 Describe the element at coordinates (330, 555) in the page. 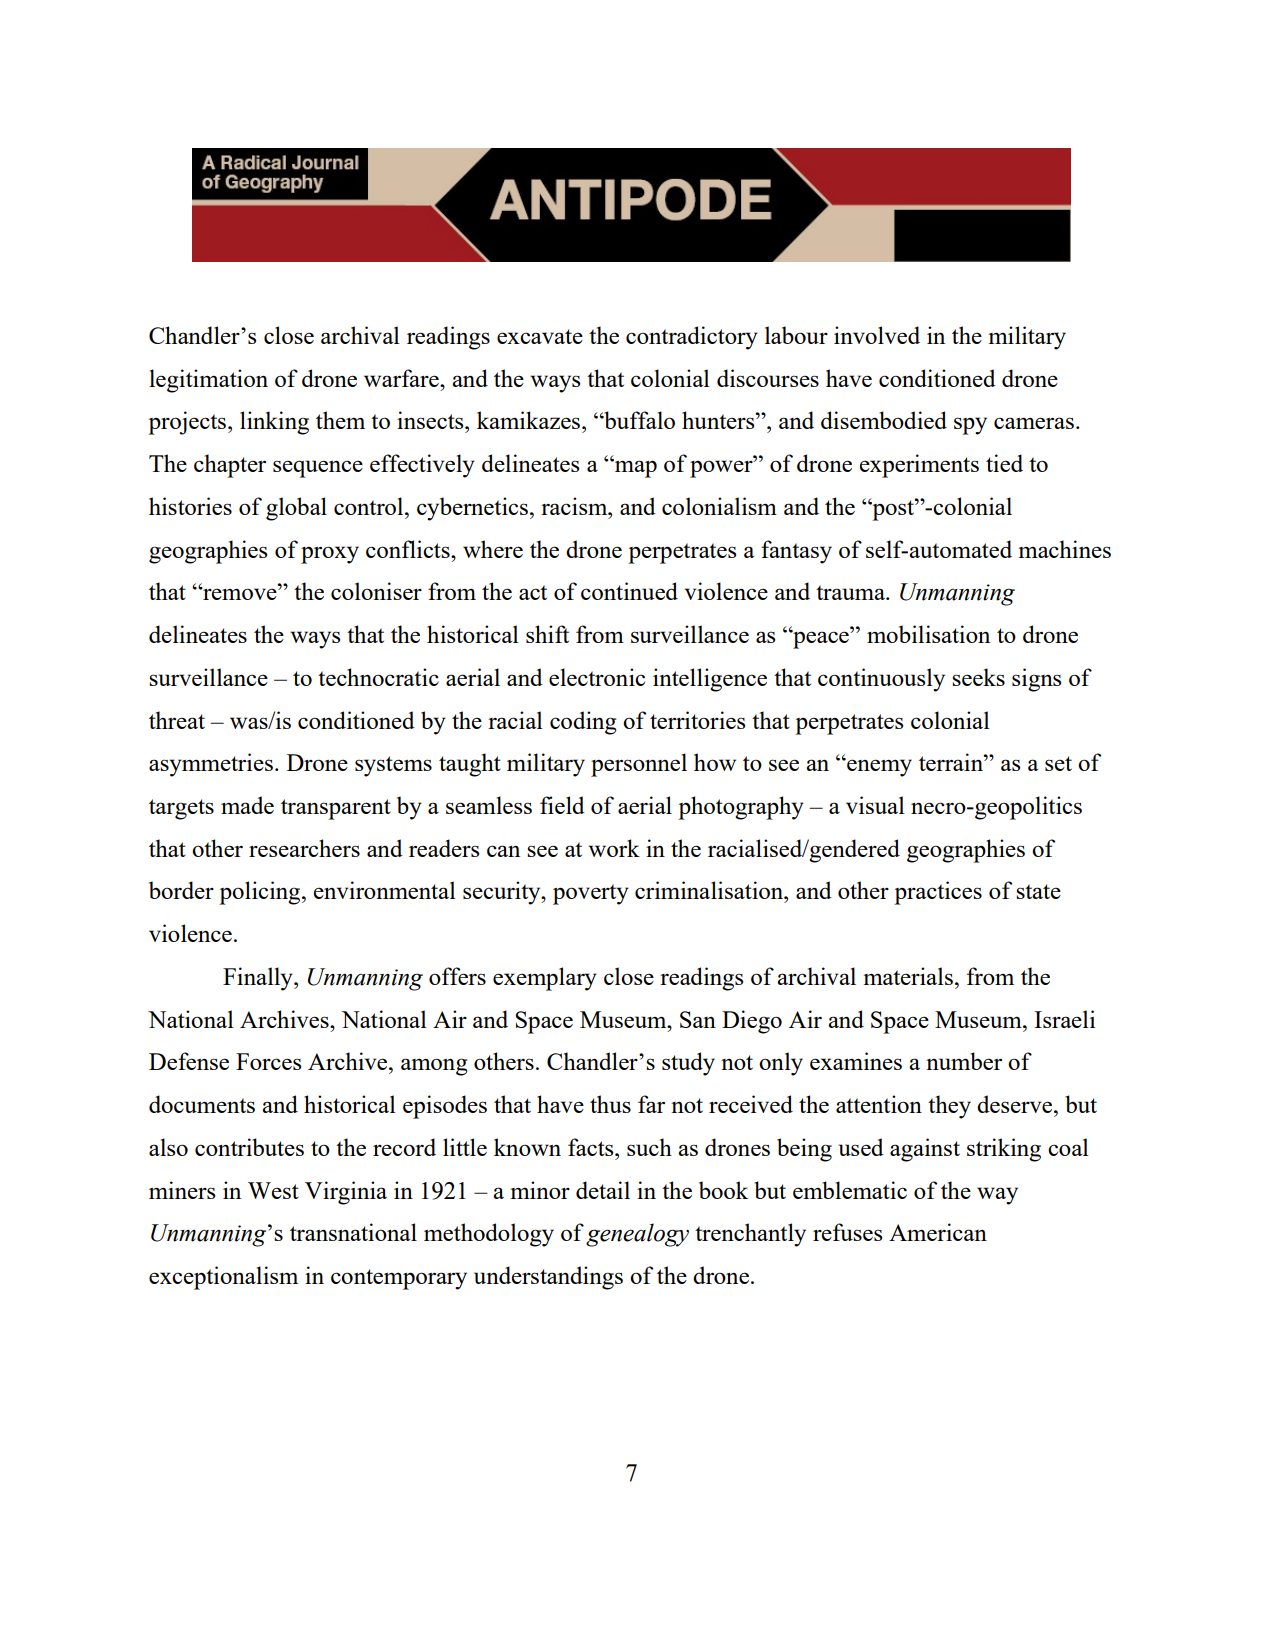

I see `proxy` at that location.
